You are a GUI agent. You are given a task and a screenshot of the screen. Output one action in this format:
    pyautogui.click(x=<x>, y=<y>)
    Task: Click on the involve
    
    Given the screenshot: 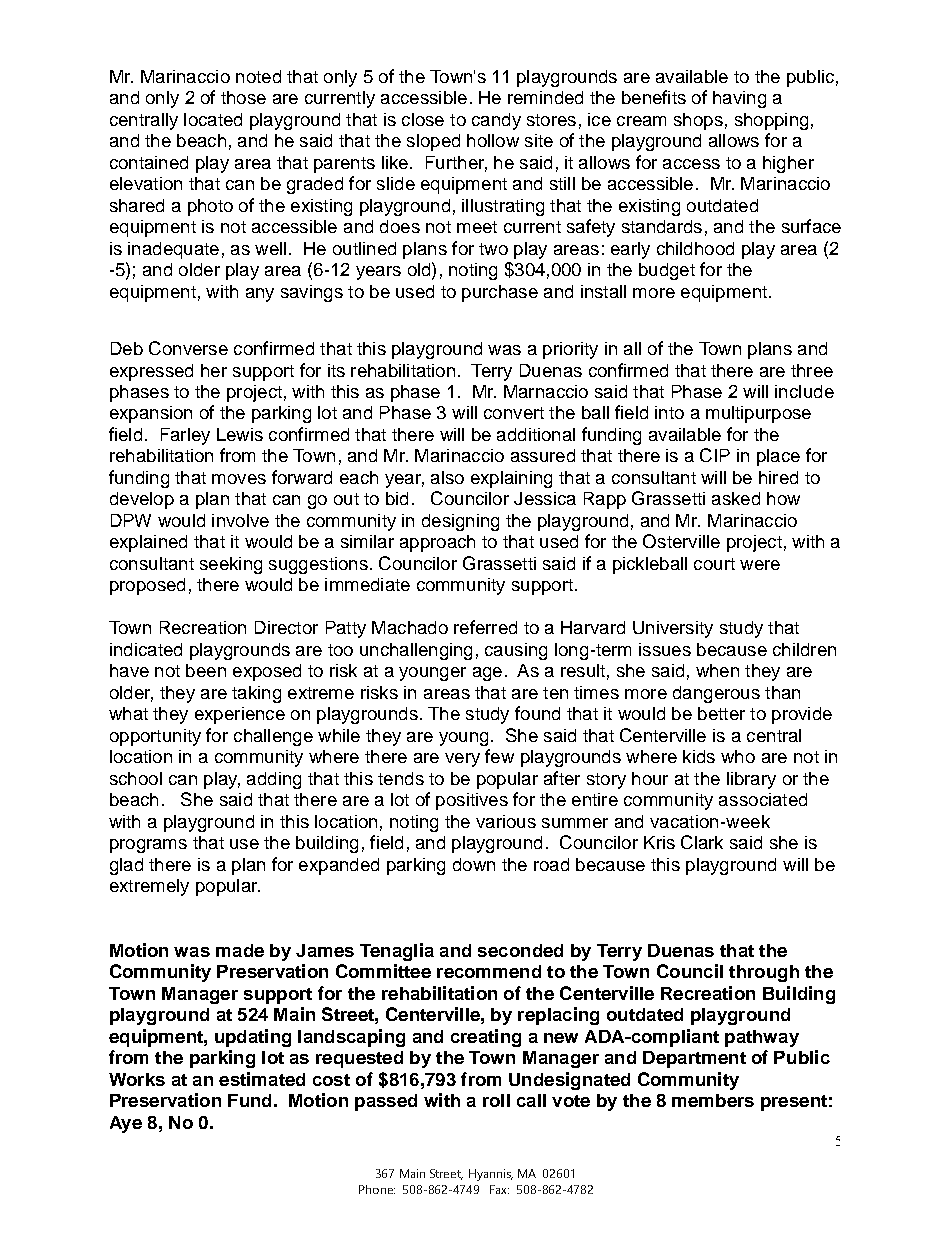 What is the action you would take?
    pyautogui.click(x=240, y=520)
